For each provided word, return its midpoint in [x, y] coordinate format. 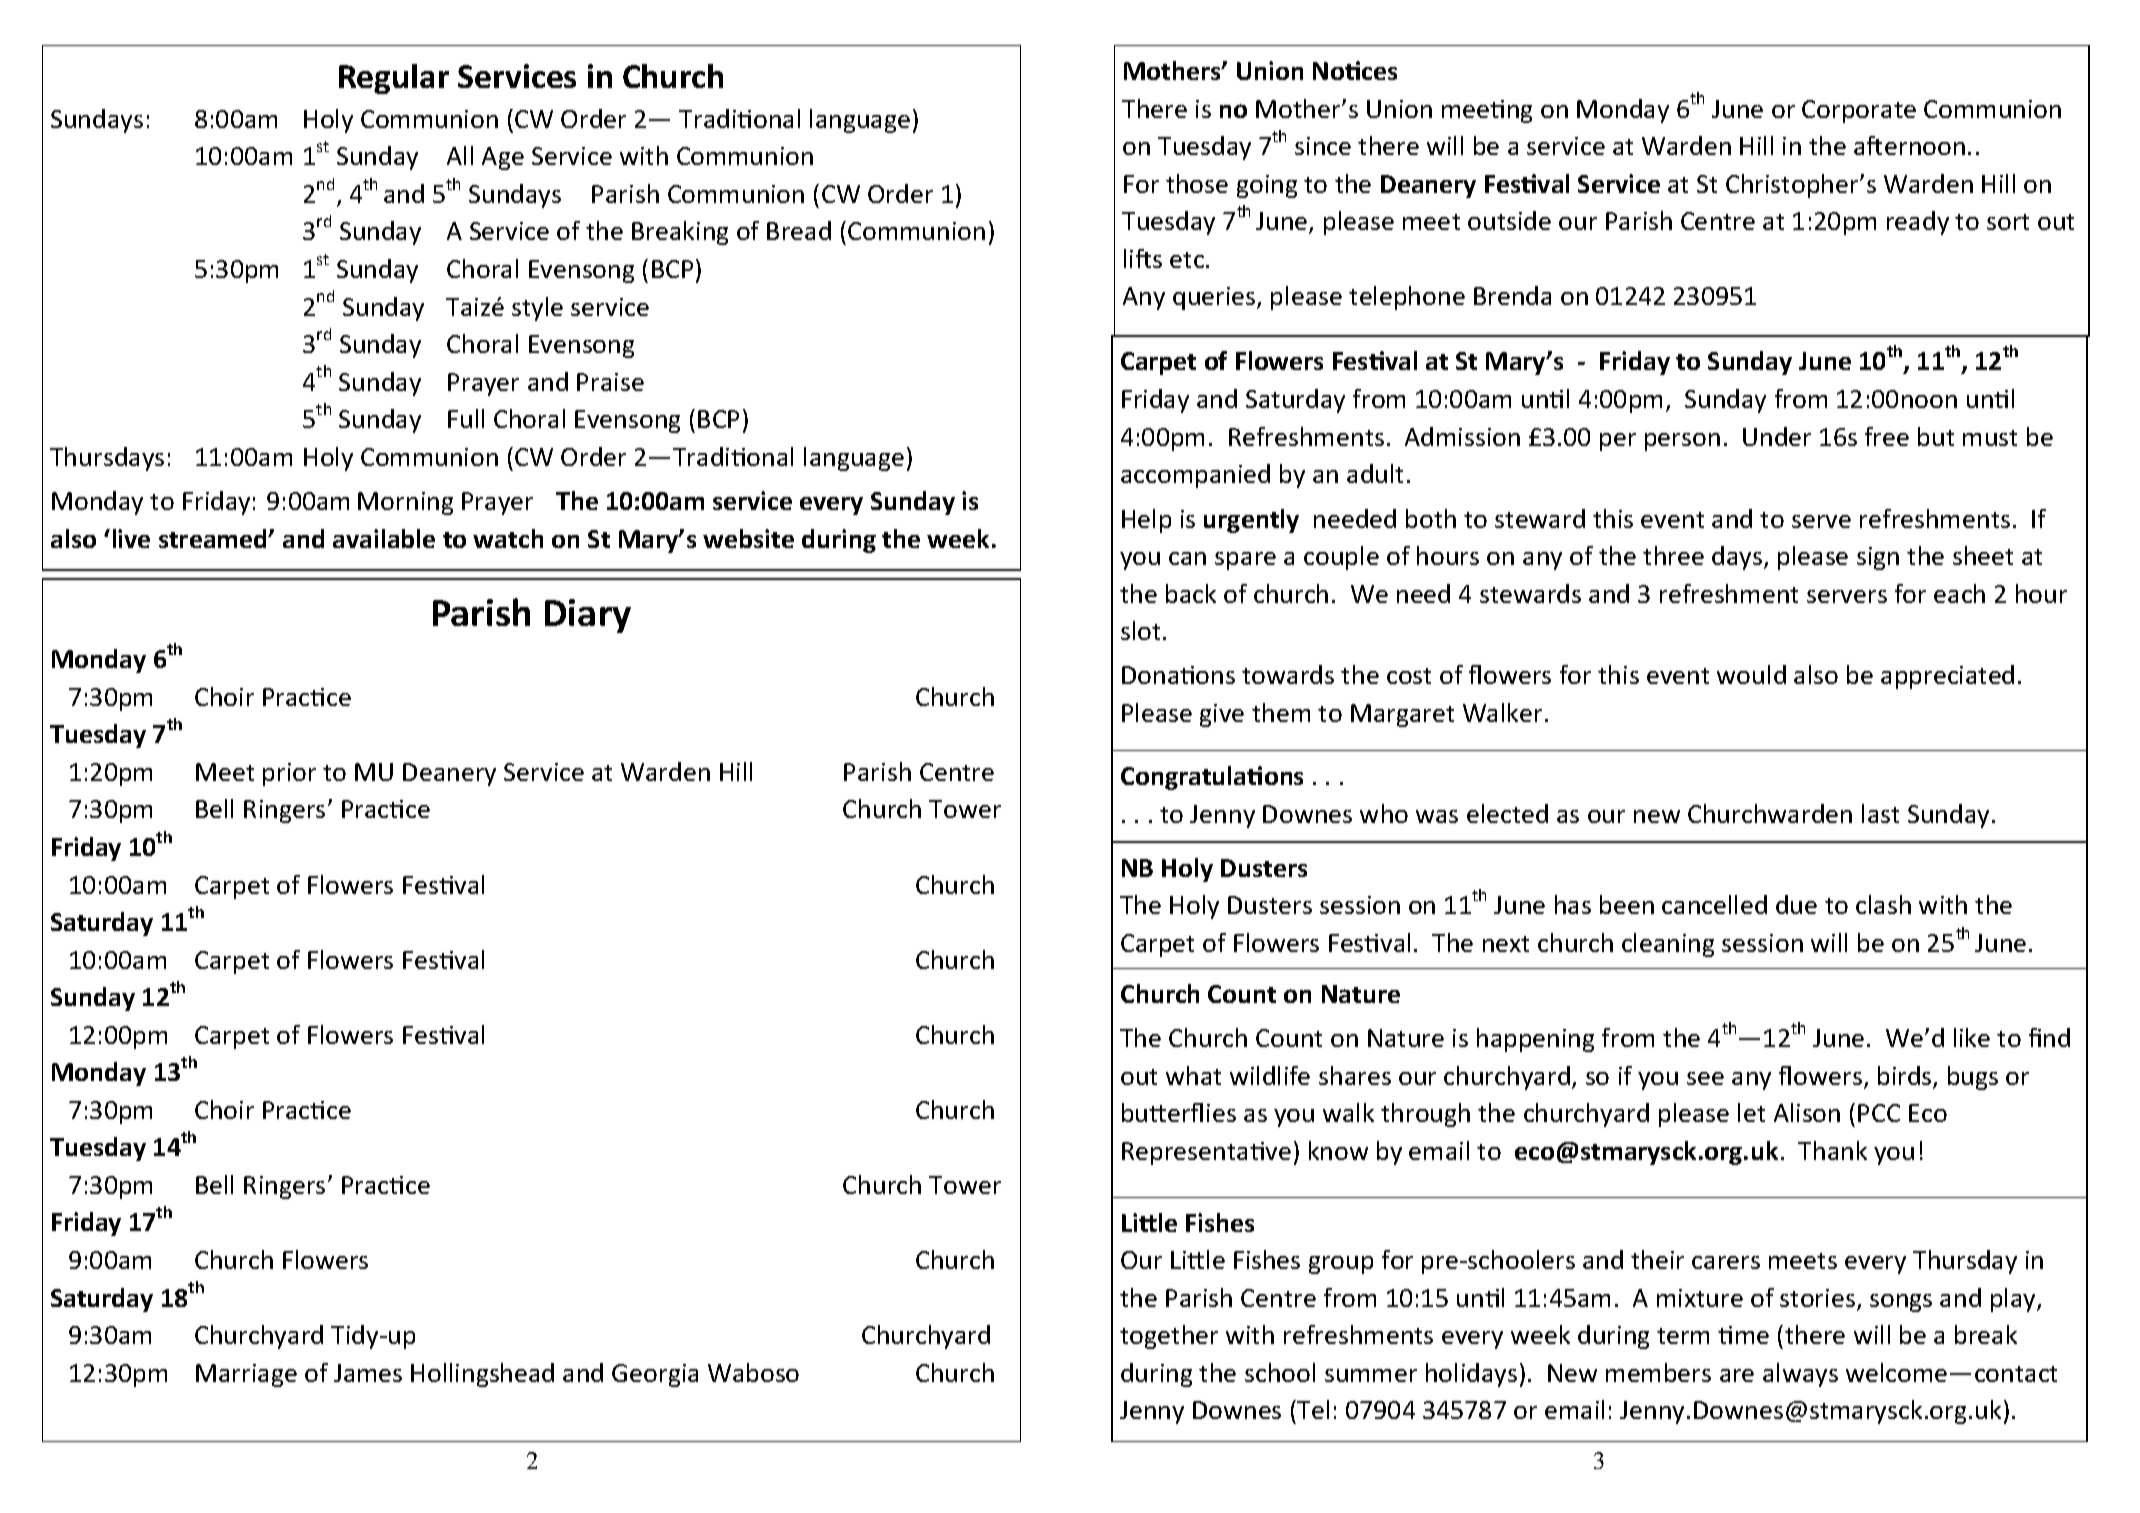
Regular [394, 79]
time [1743, 1335]
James [368, 1373]
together [1169, 1337]
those [1197, 183]
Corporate [1859, 111]
